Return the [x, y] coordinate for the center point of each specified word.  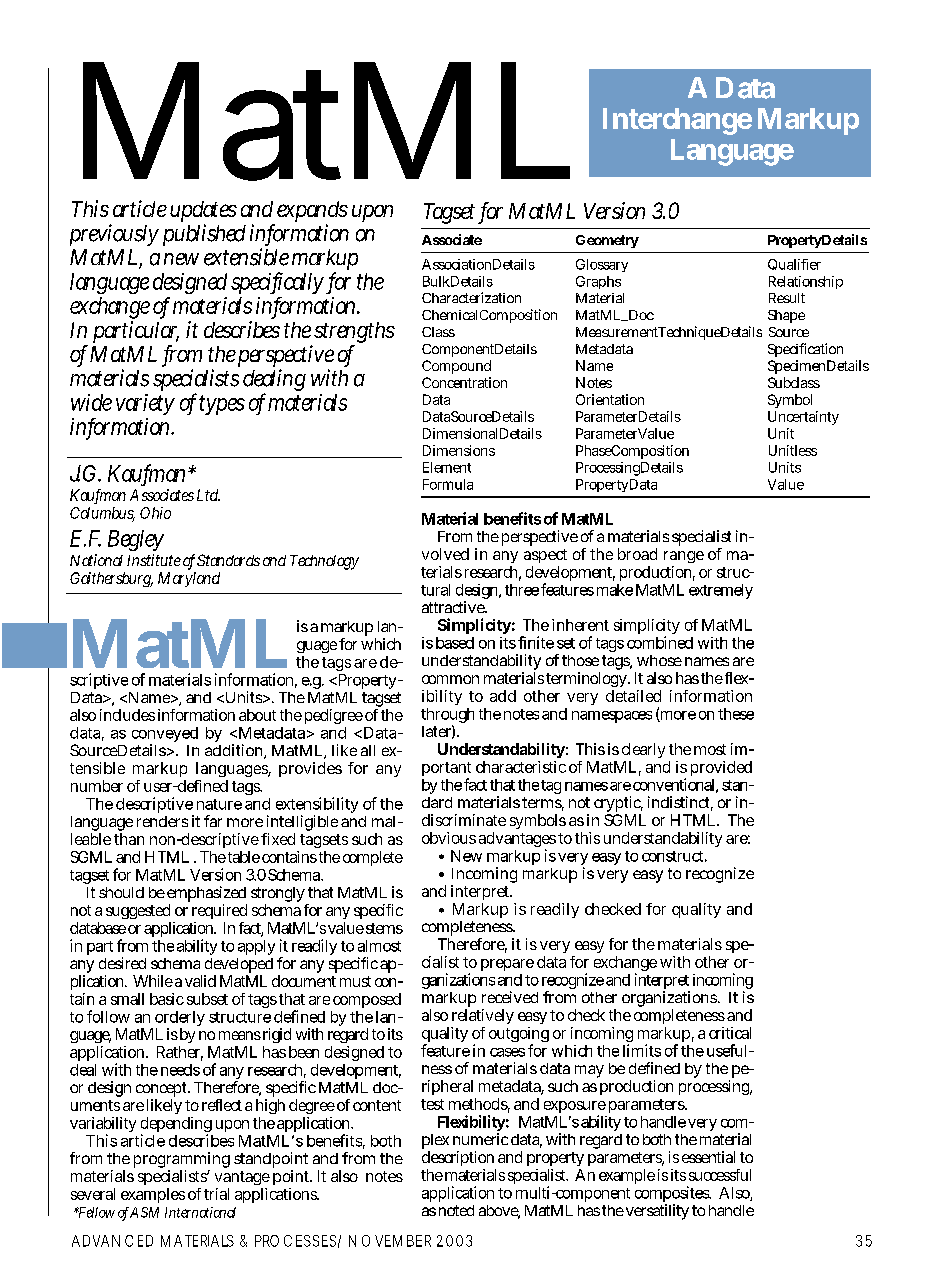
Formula [448, 484]
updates [203, 213]
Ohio [155, 513]
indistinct [680, 803]
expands [312, 213]
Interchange [677, 121]
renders [162, 821]
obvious [449, 838]
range [684, 557]
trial [216, 1194]
